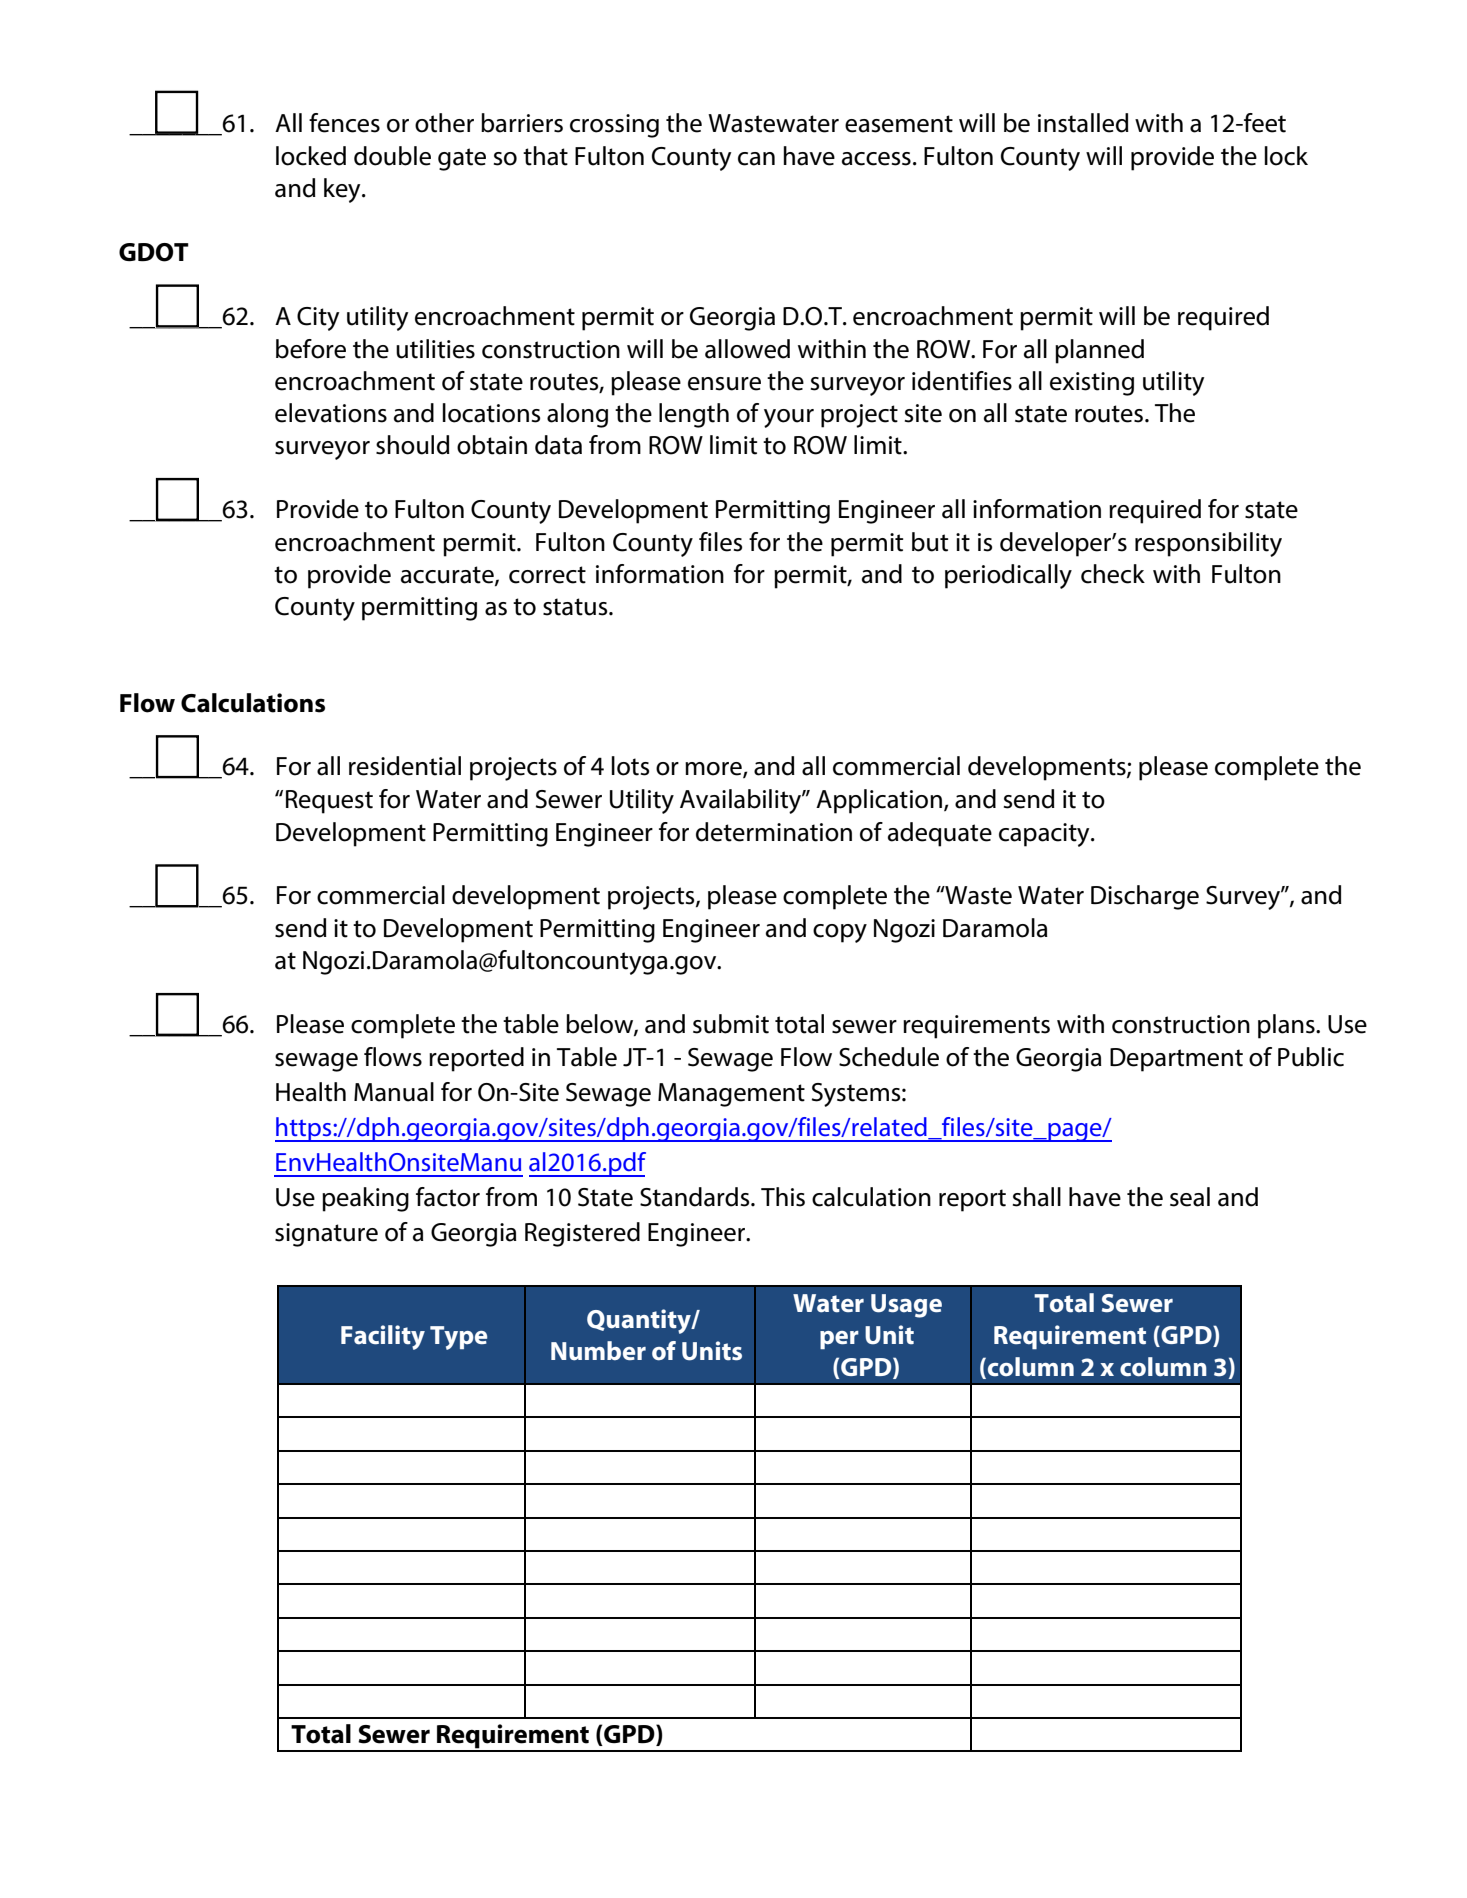  I want to click on Application, so click(879, 801).
